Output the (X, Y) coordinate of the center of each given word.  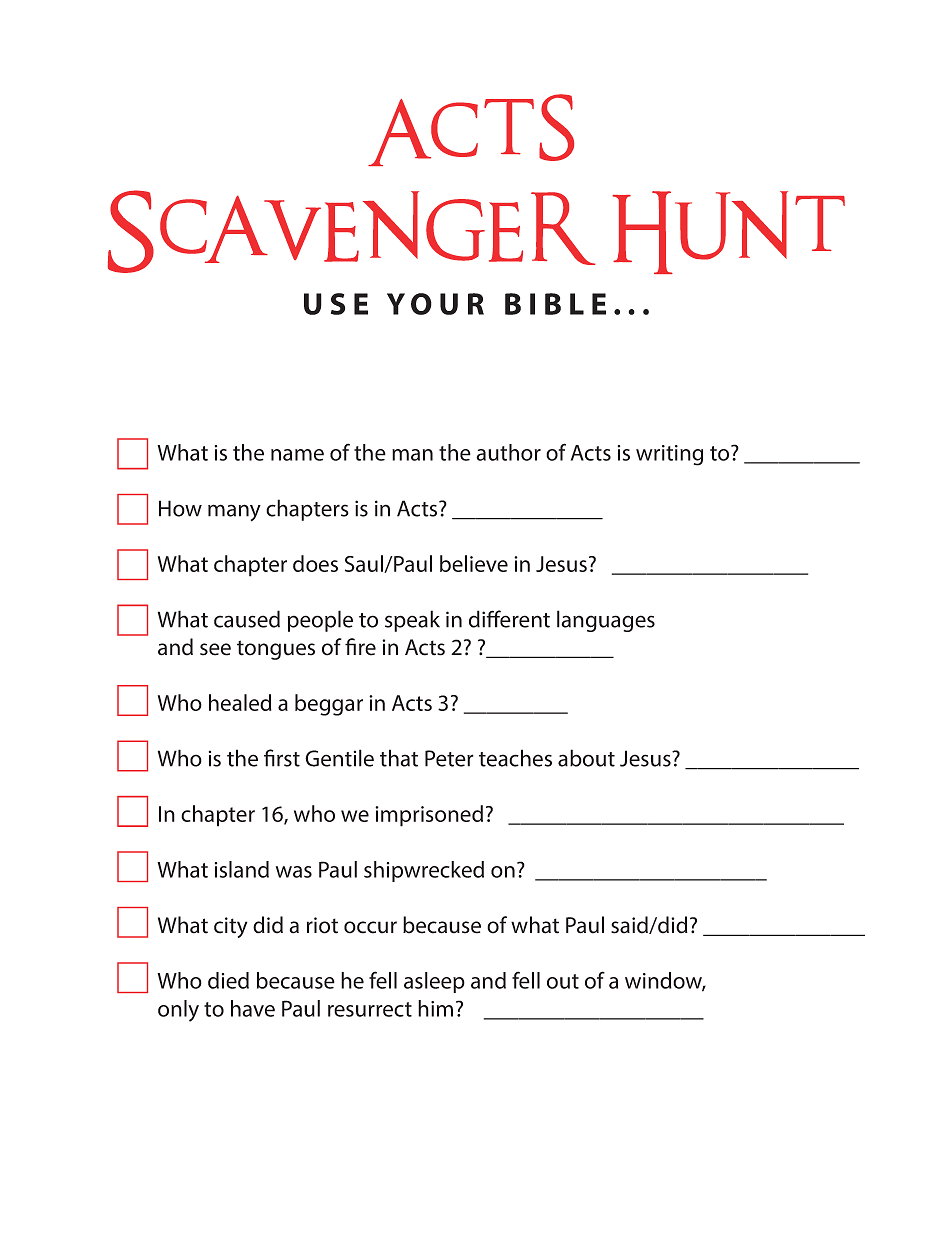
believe (474, 563)
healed (240, 702)
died (228, 980)
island (242, 869)
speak (412, 621)
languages (606, 621)
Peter (449, 758)
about (586, 758)
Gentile (339, 758)
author (508, 452)
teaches (515, 758)
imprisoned (429, 816)
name (297, 455)
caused (247, 619)
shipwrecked (424, 871)
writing (669, 455)
